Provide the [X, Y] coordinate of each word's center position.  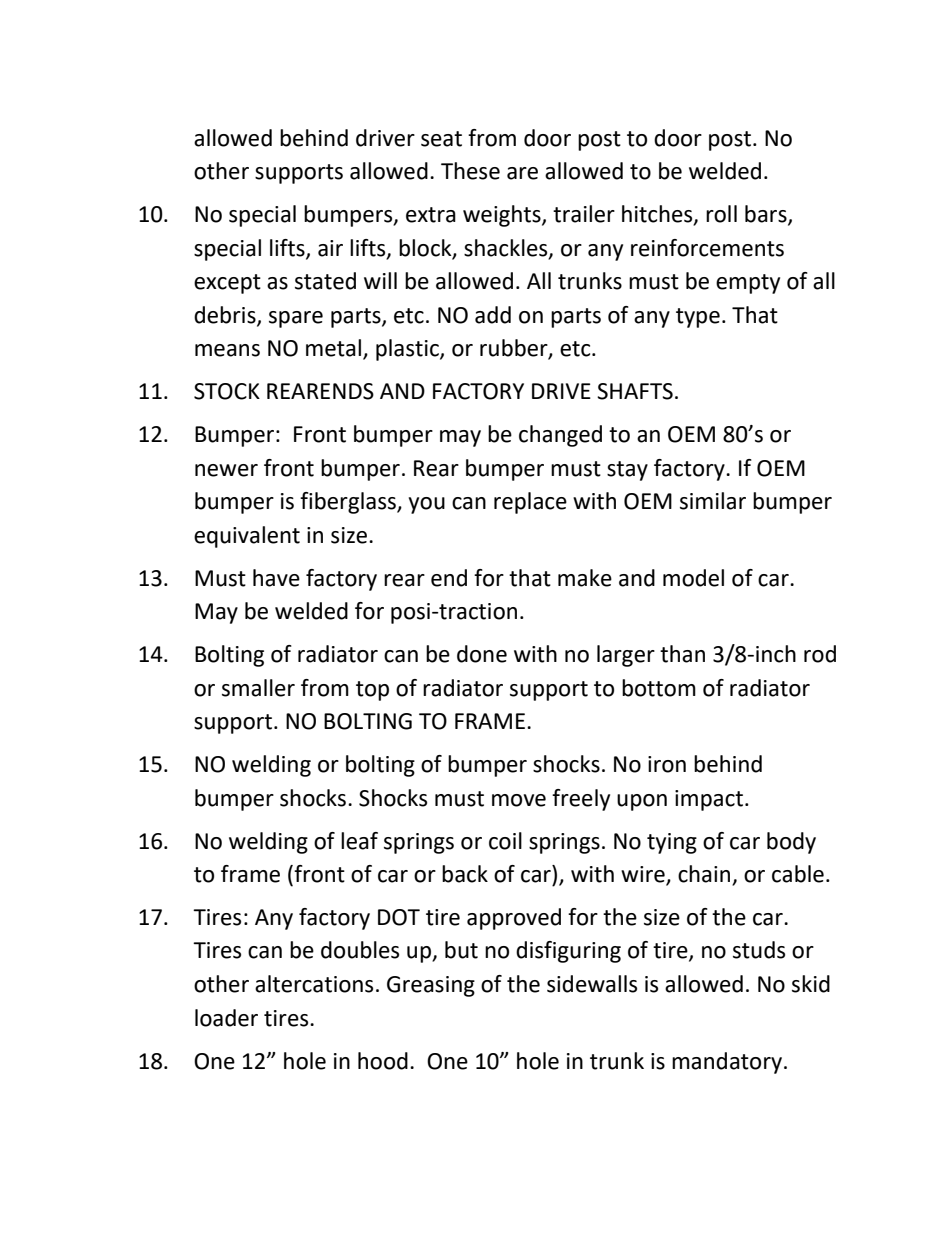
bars [767, 215]
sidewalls [592, 984]
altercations [314, 984]
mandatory [727, 1063]
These [470, 171]
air [330, 248]
